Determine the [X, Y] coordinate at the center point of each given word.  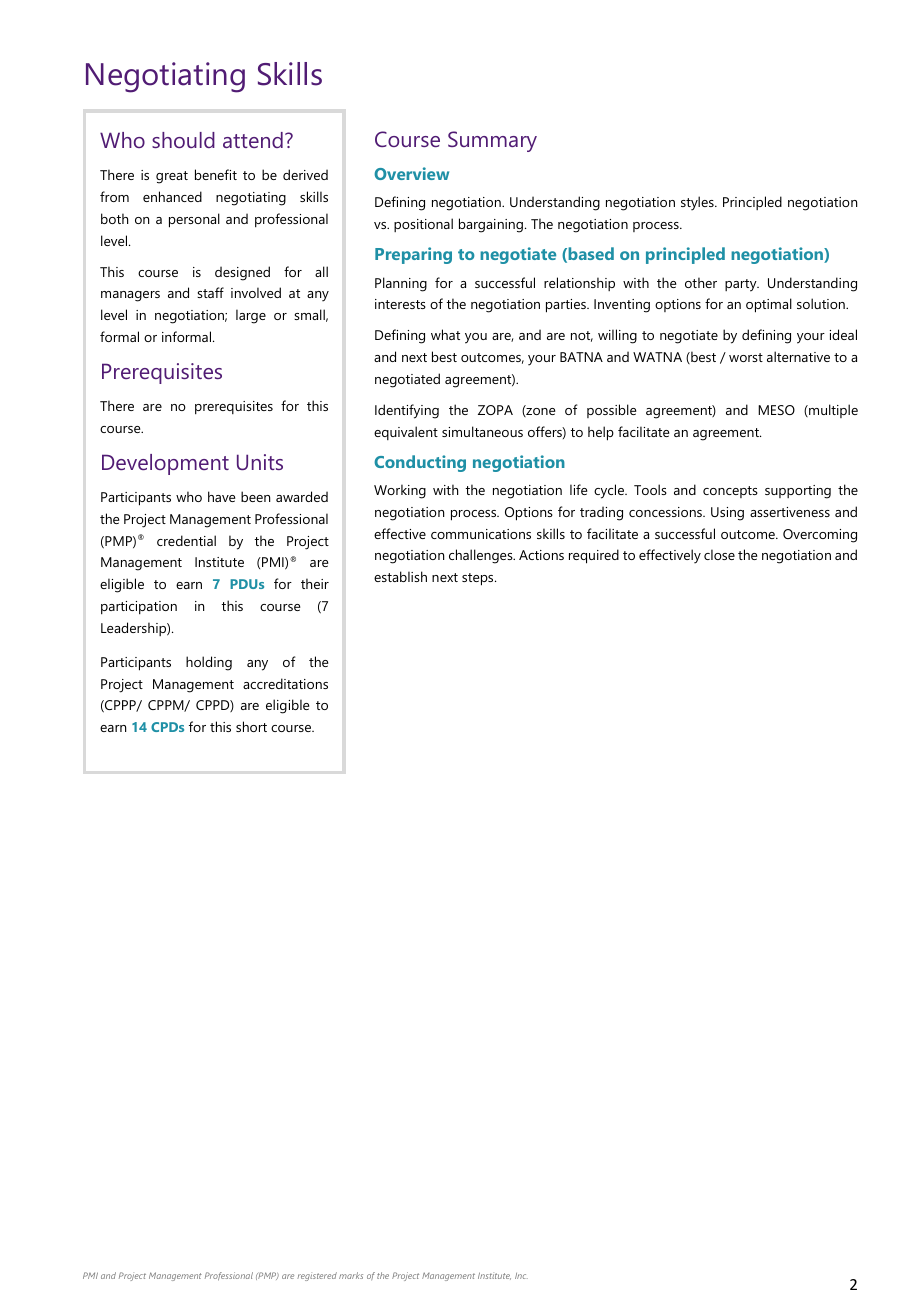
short [251, 726]
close [719, 554]
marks [351, 1275]
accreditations [285, 683]
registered [317, 1276]
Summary [492, 141]
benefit [216, 174]
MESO [776, 410]
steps [479, 579]
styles [698, 203]
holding [209, 663]
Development [165, 464]
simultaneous [482, 431]
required [594, 556]
